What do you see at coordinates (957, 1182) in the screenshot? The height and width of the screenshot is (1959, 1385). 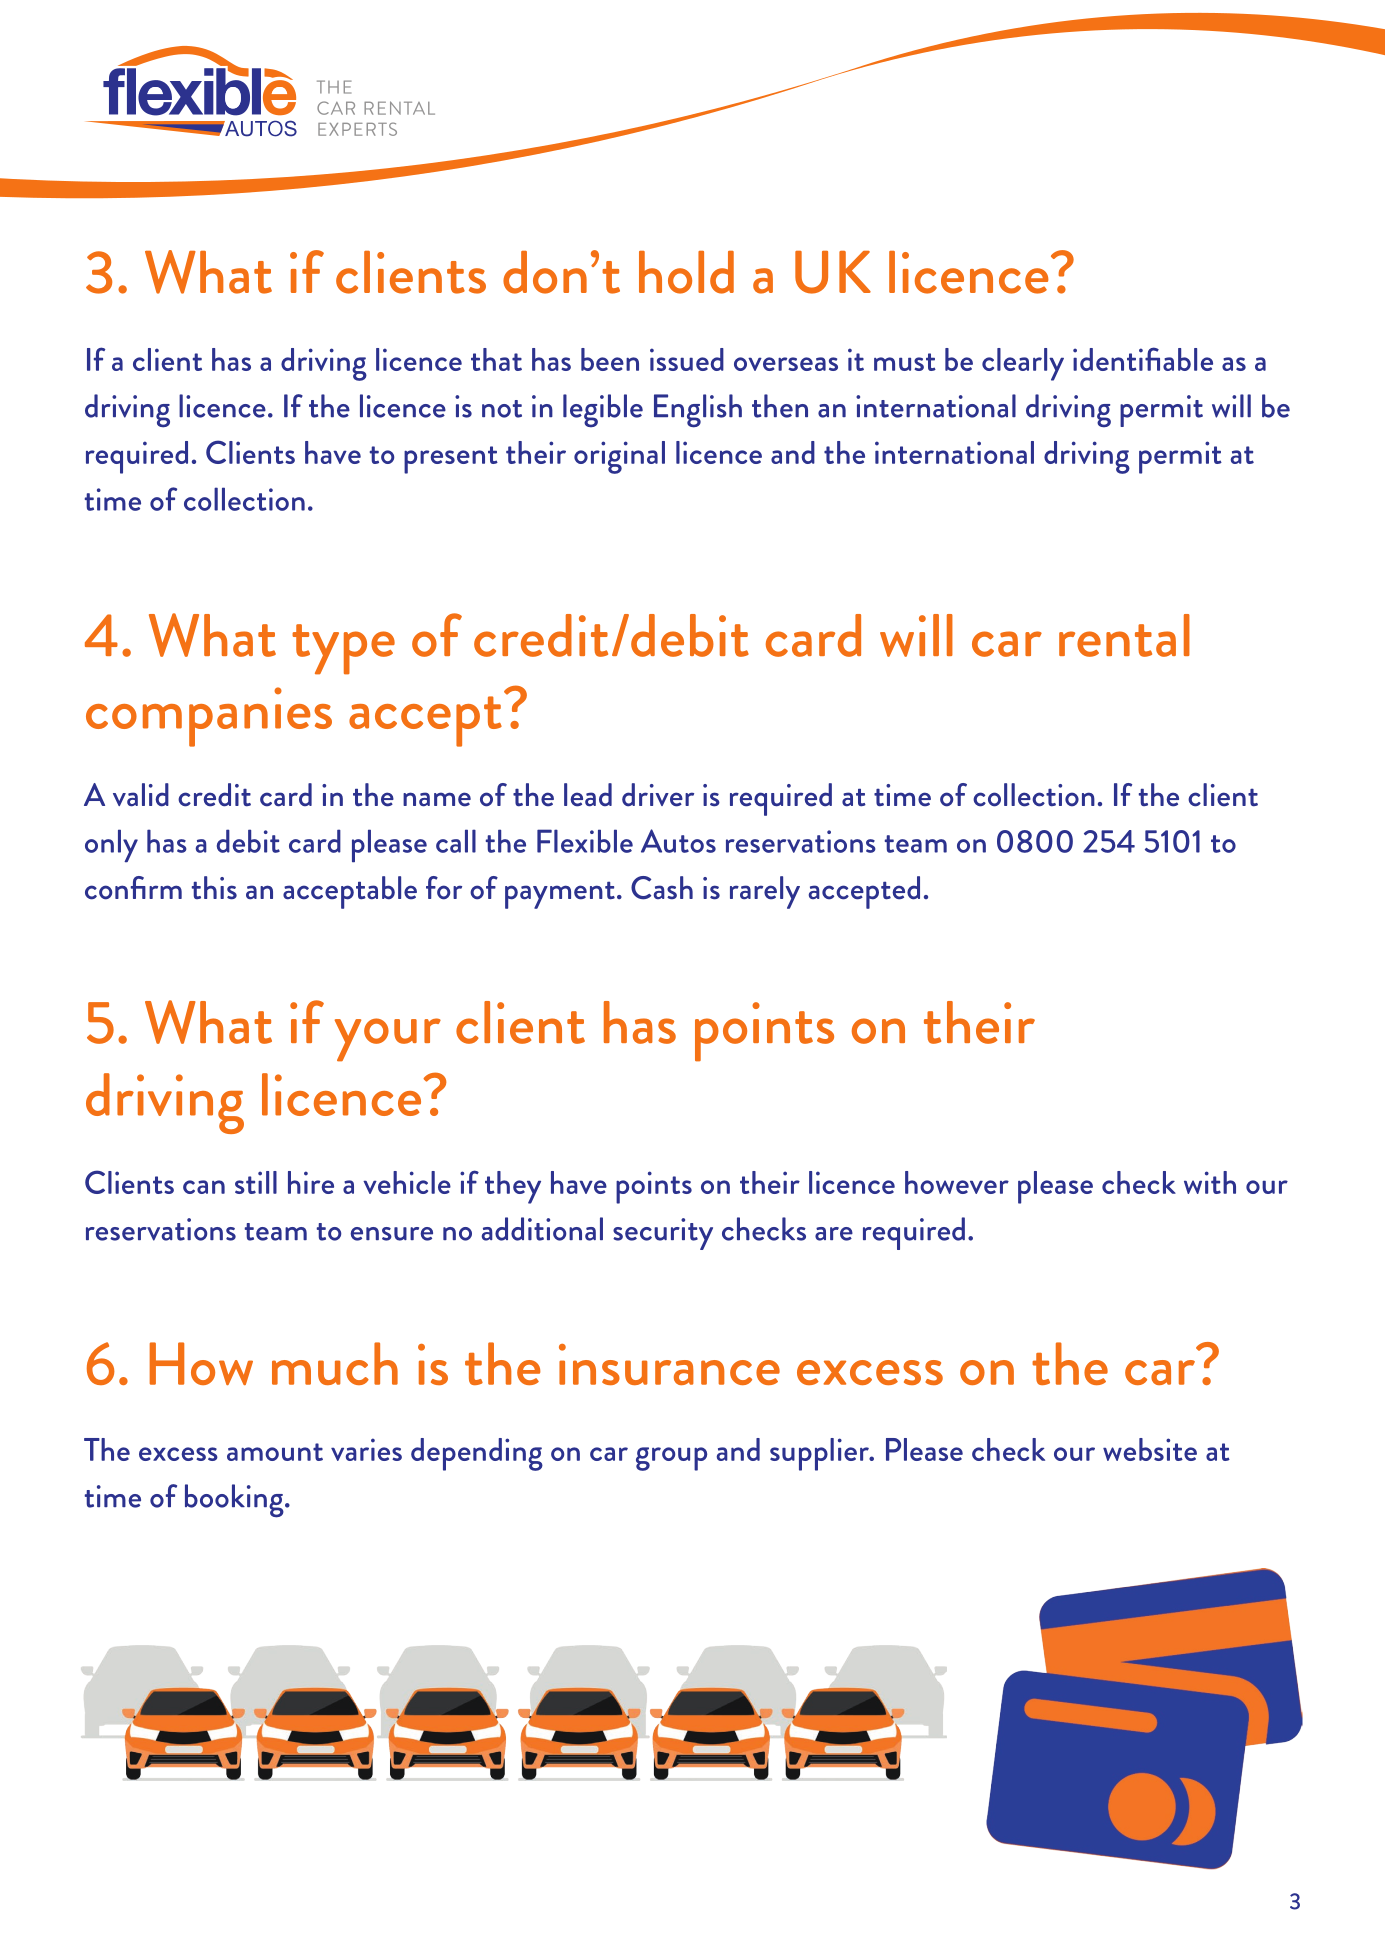 I see `however` at bounding box center [957, 1182].
